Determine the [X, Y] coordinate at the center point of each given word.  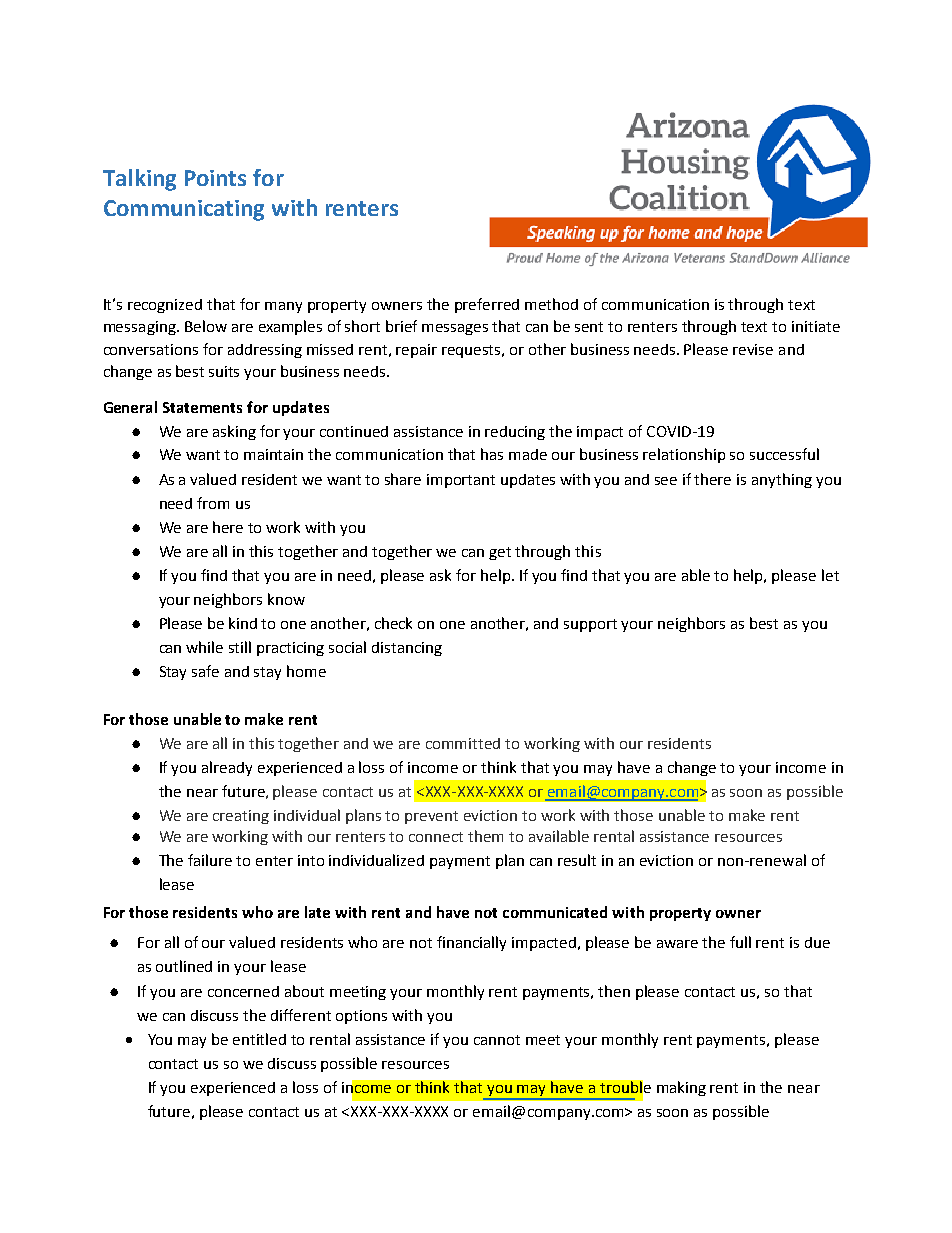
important [461, 481]
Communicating [184, 210]
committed [463, 743]
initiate [816, 326]
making [681, 1088]
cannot [497, 1040]
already [227, 768]
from [213, 503]
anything [782, 480]
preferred [487, 305]
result [577, 860]
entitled [259, 1039]
